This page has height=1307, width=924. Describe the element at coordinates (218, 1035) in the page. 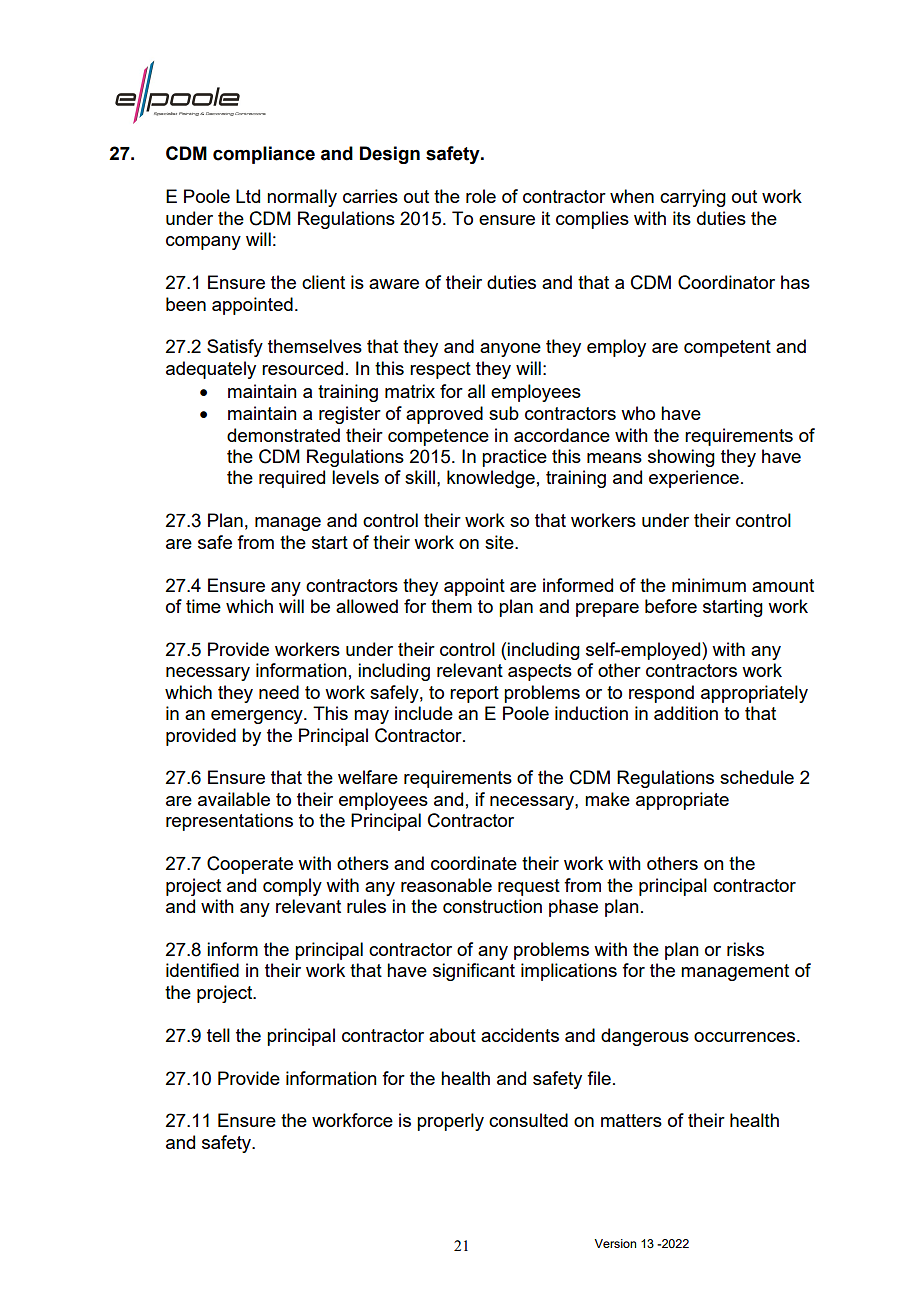

I see `tell` at that location.
